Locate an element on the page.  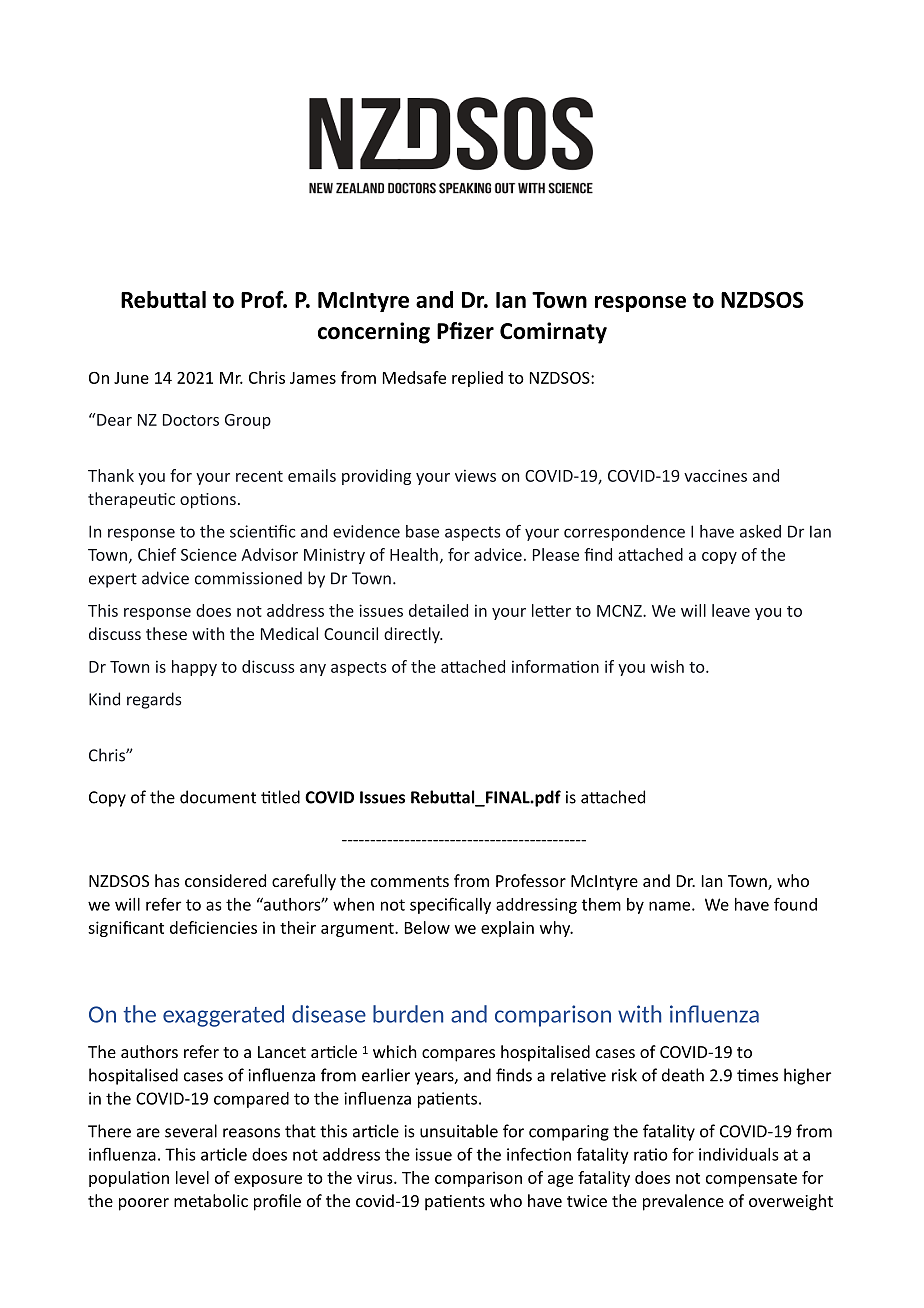
level is located at coordinates (192, 1177).
